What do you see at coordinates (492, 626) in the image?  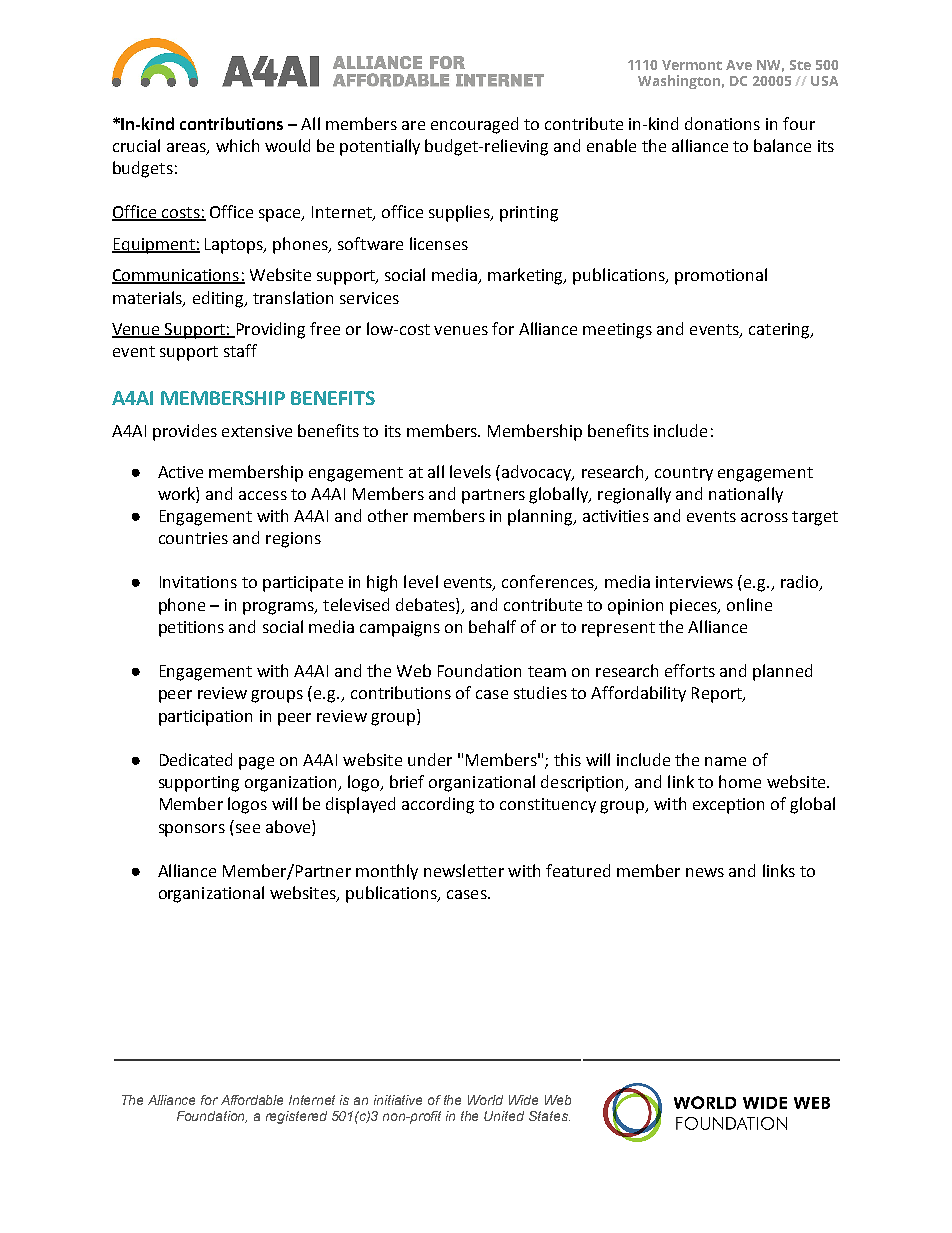 I see `behalf` at bounding box center [492, 626].
